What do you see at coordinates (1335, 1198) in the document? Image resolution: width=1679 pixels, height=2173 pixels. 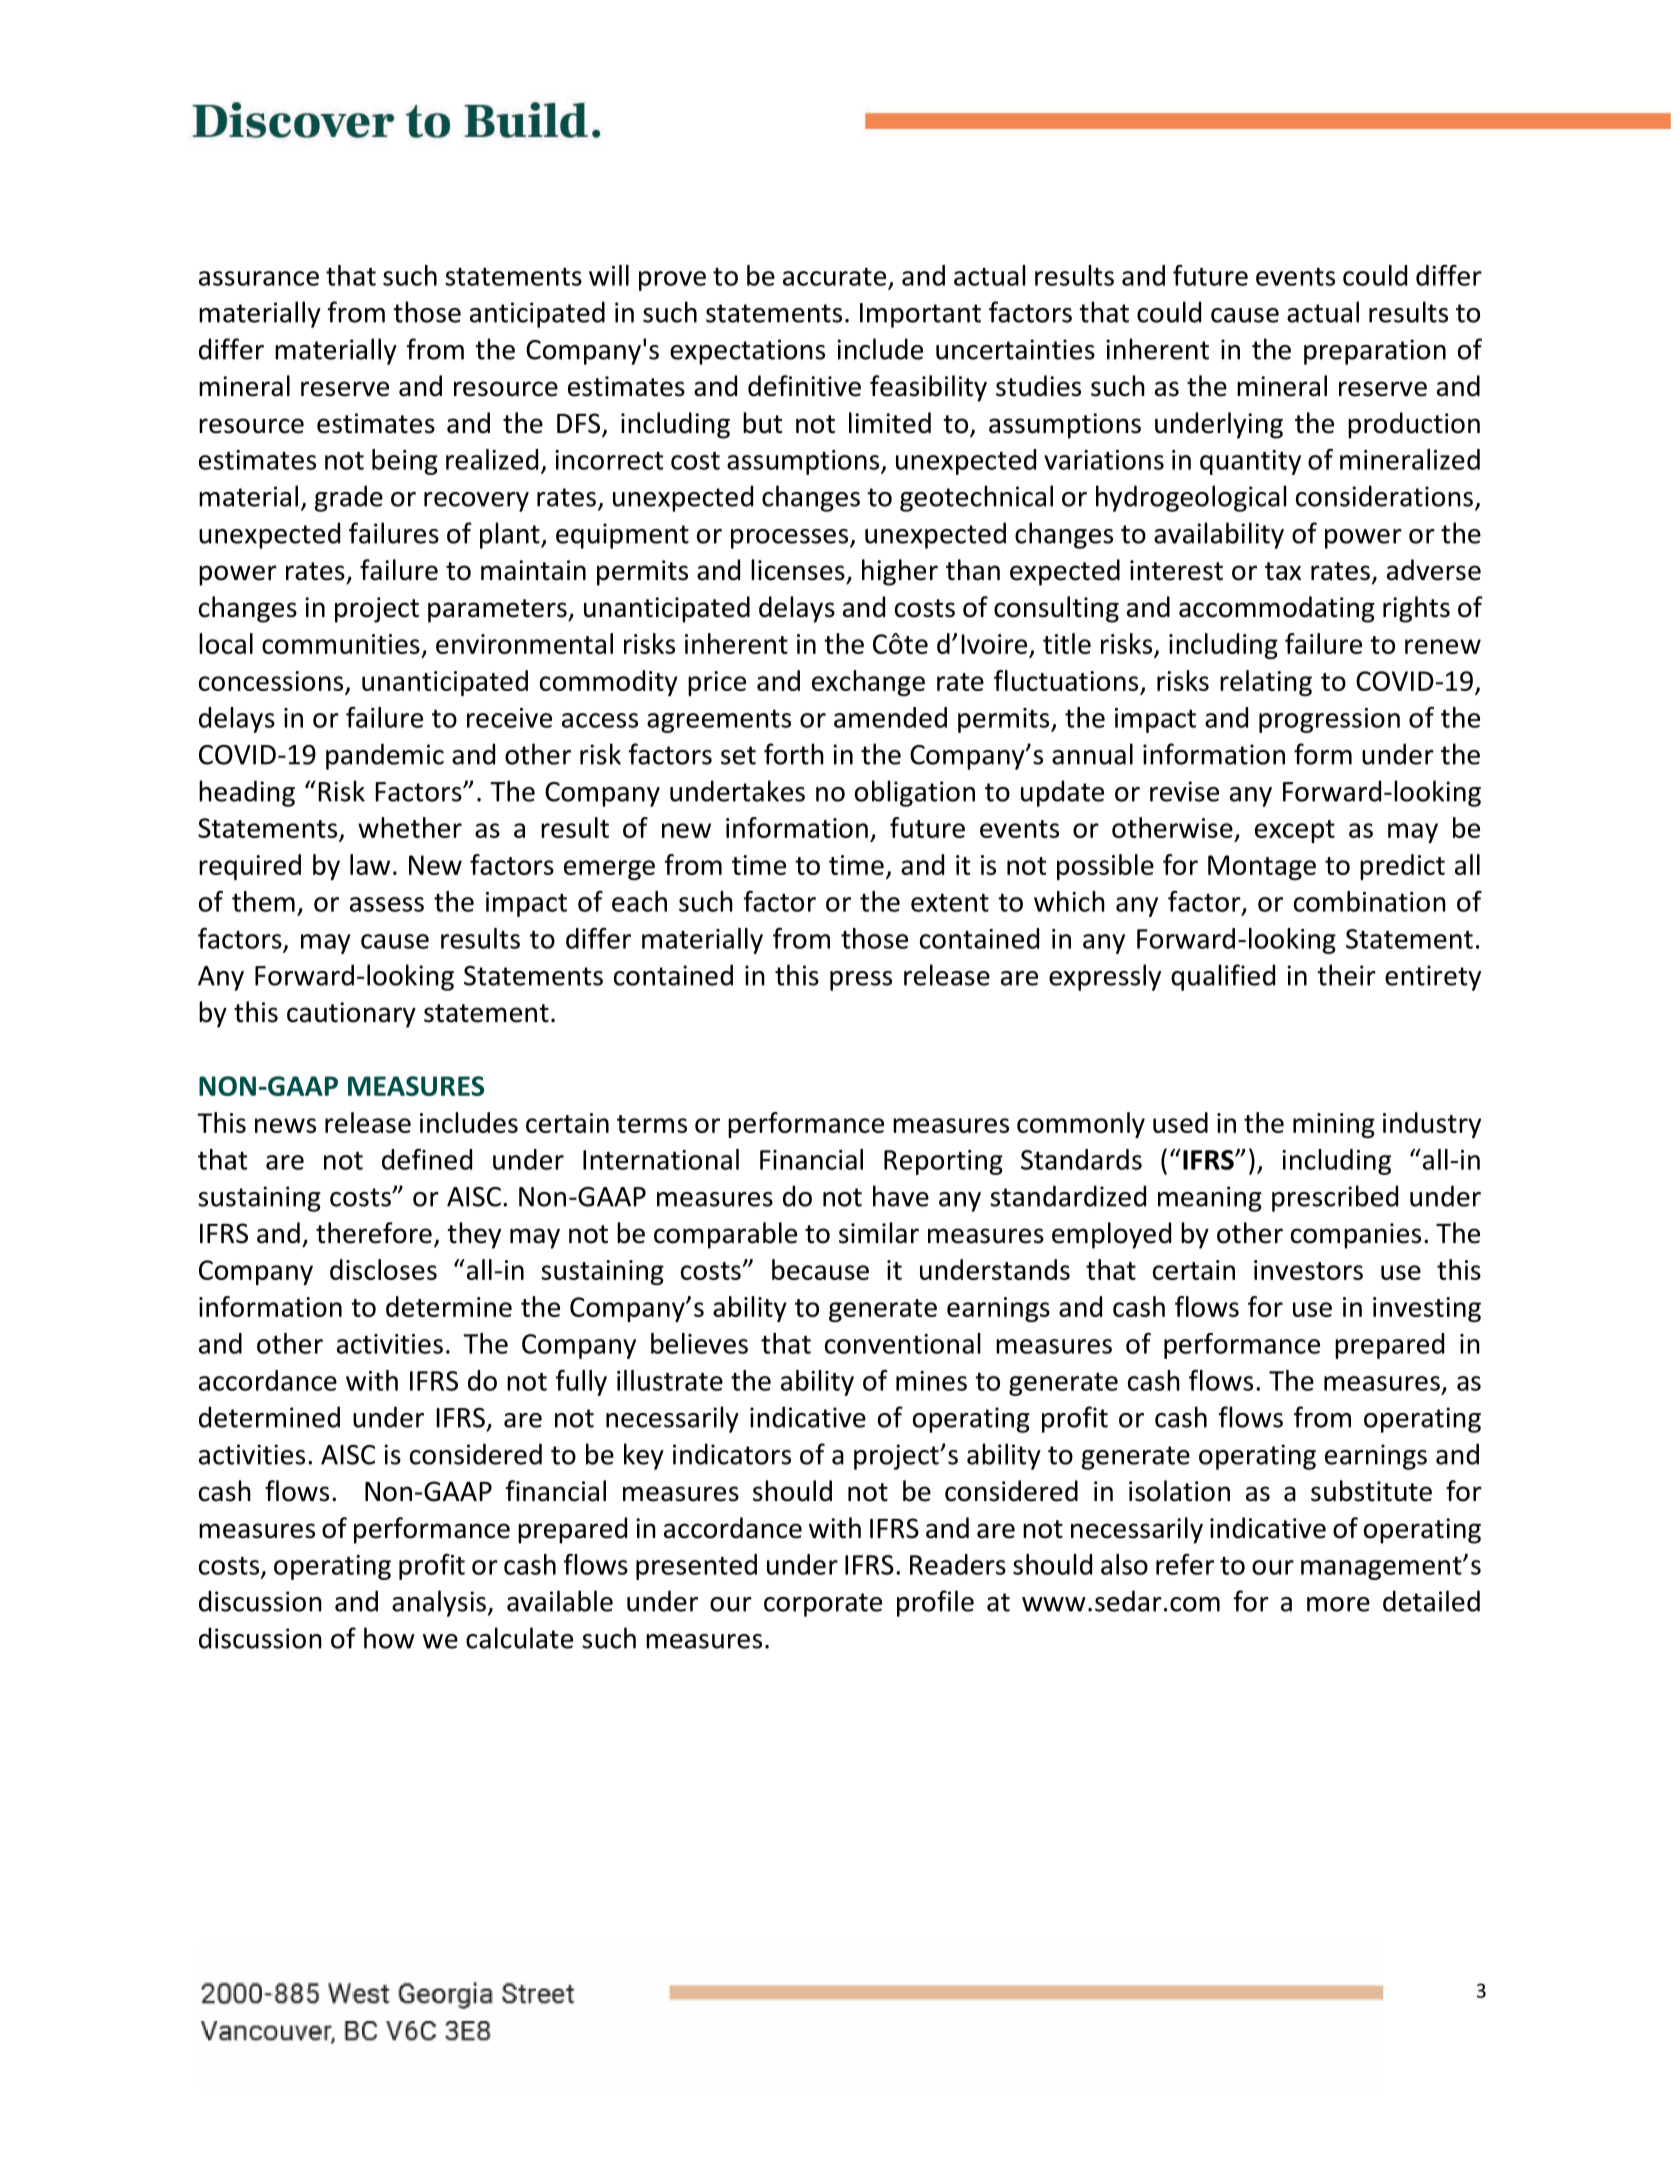 I see `prescribed` at bounding box center [1335, 1198].
